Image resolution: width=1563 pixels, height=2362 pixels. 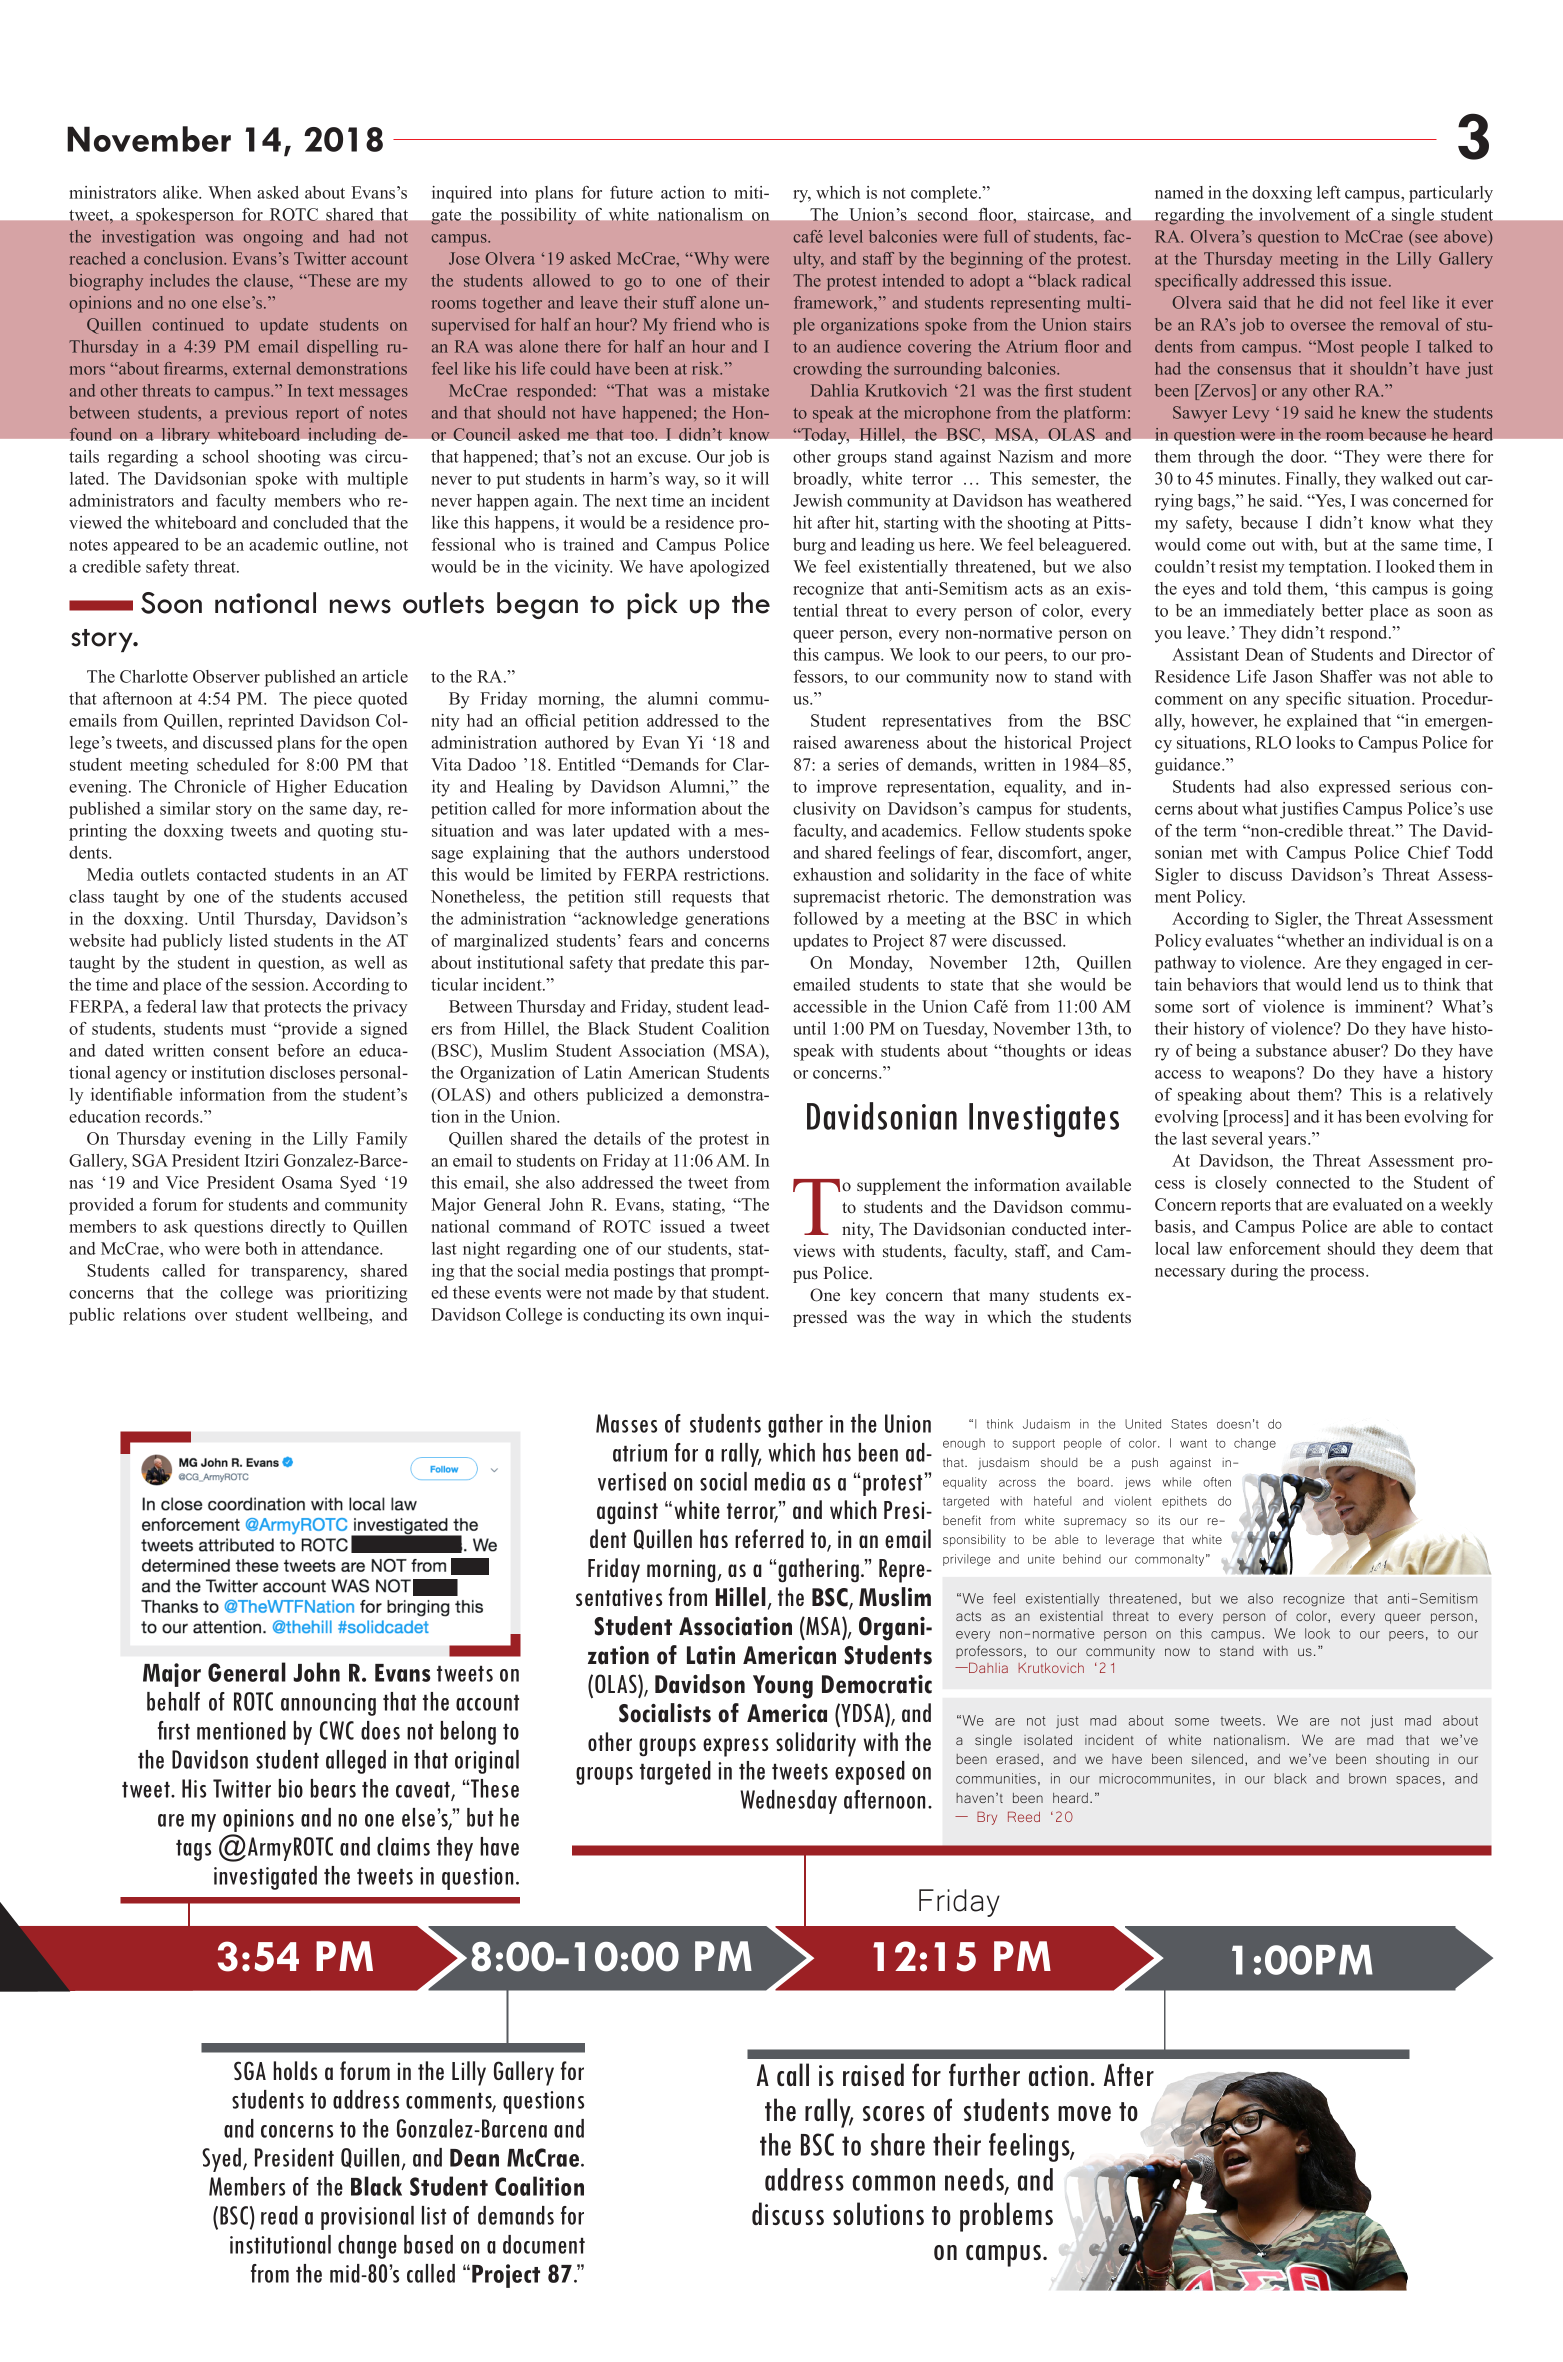 What do you see at coordinates (279, 2215) in the page?
I see `read` at bounding box center [279, 2215].
